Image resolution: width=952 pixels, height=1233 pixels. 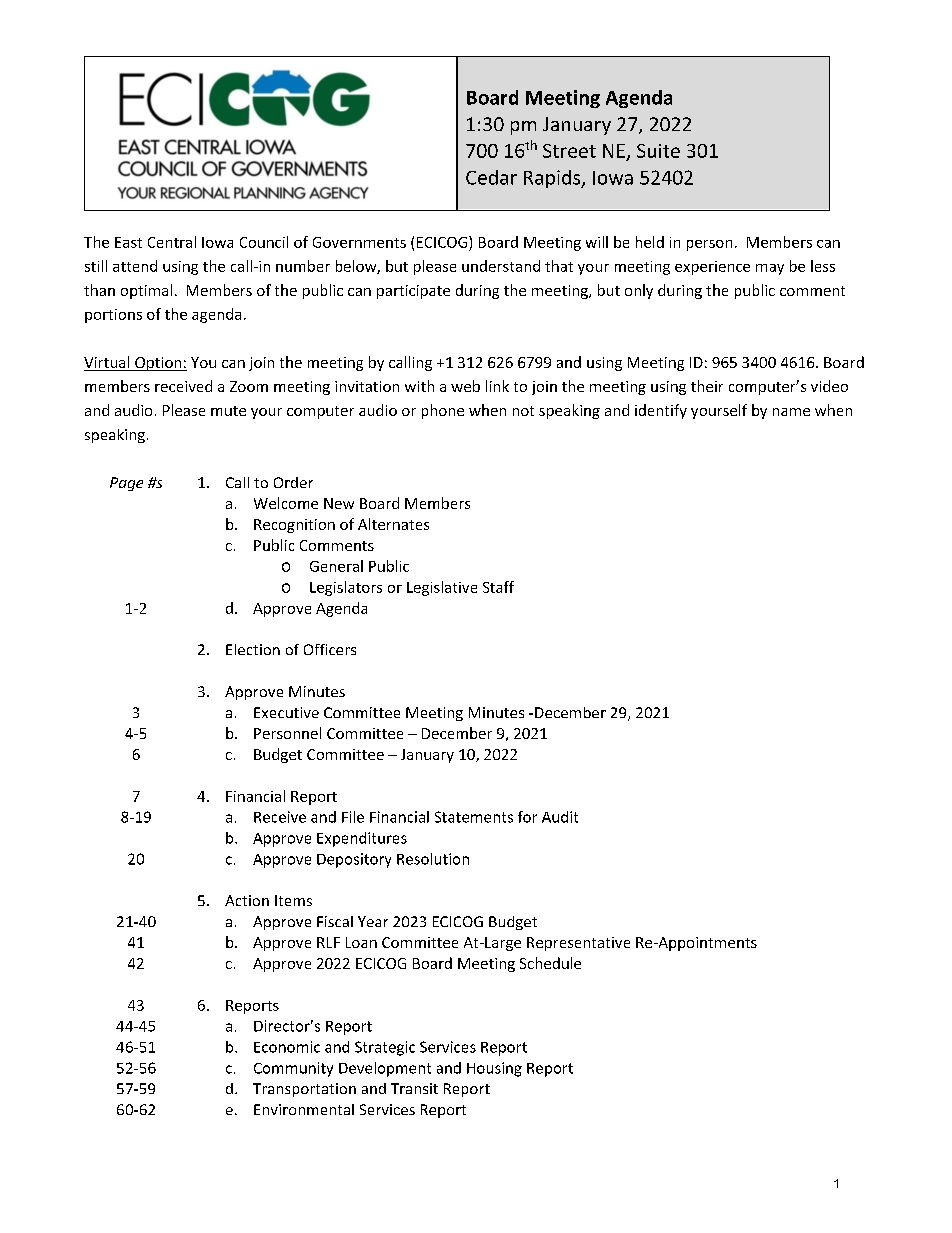 I want to click on Election, so click(x=253, y=649).
